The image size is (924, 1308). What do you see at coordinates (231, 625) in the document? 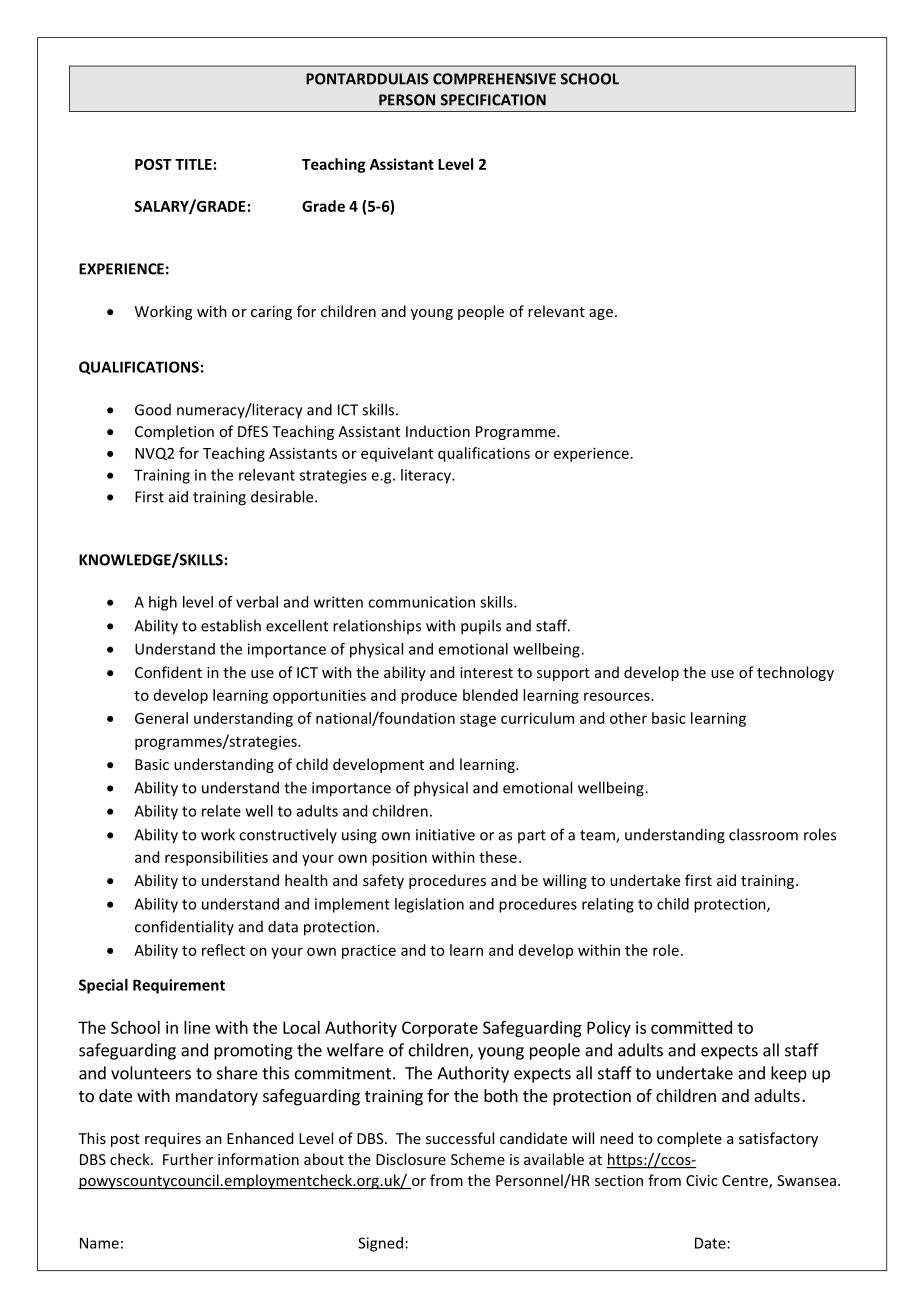
I see `establish` at bounding box center [231, 625].
